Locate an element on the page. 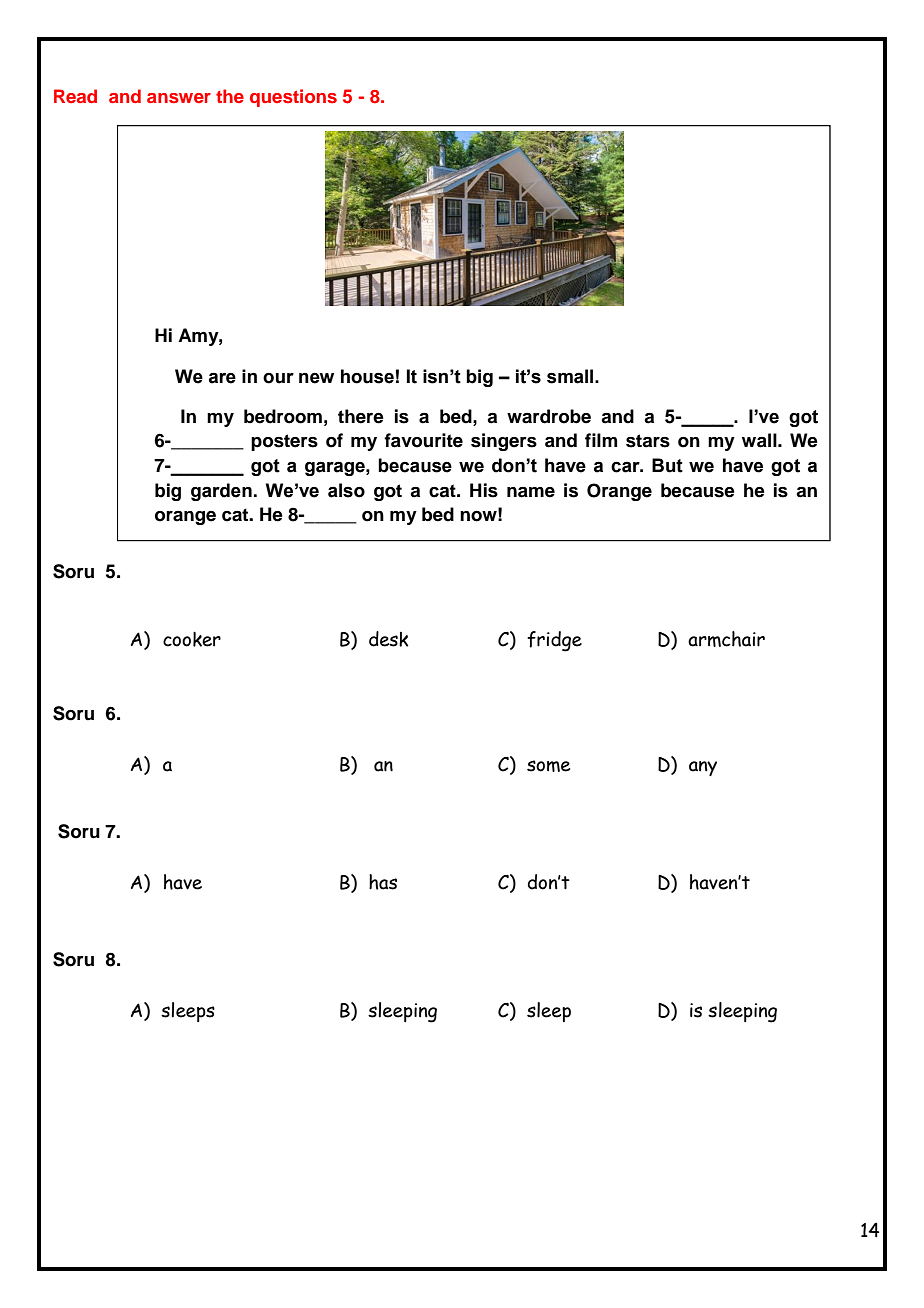  answer is located at coordinates (179, 98).
